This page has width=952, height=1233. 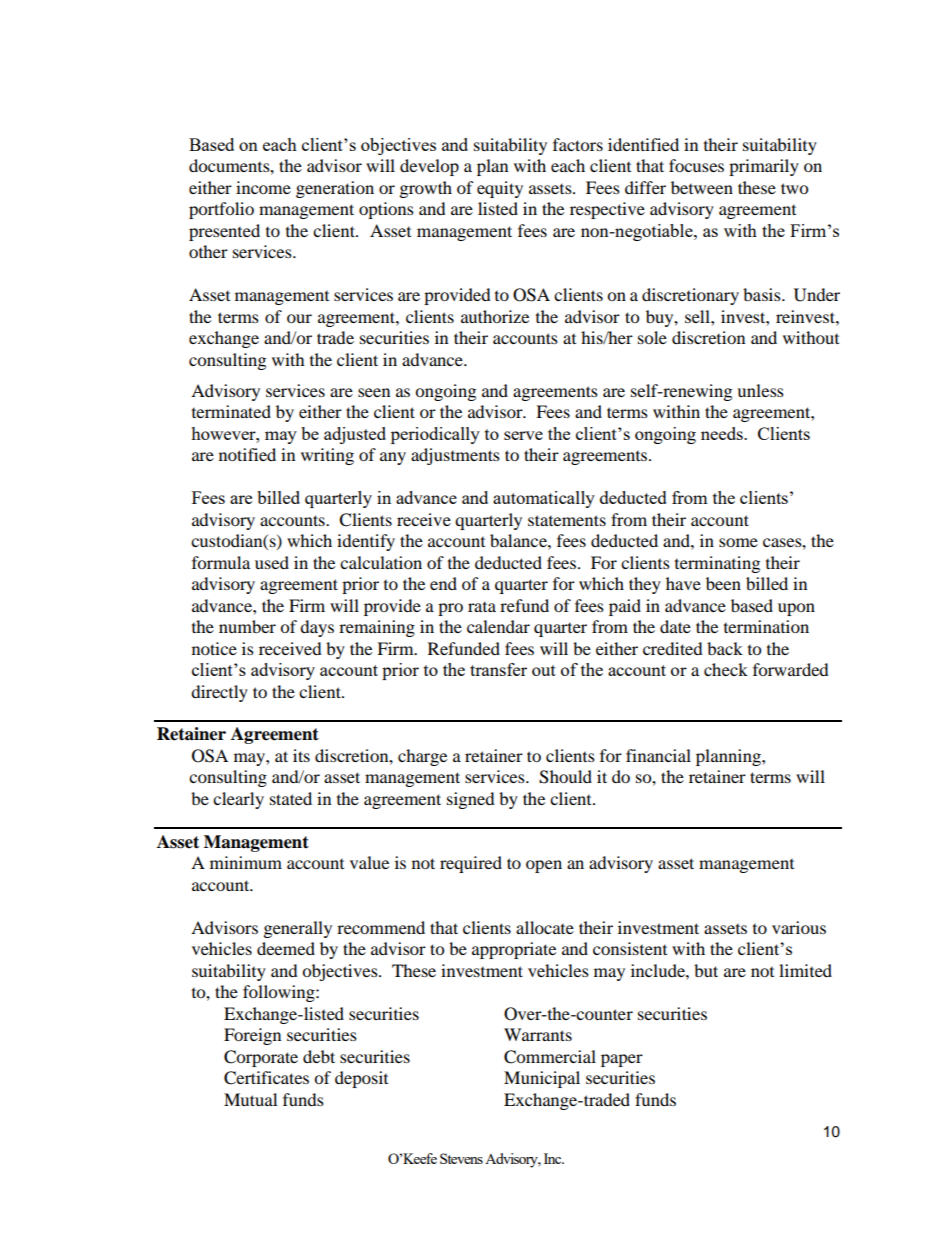 I want to click on some, so click(x=738, y=542).
